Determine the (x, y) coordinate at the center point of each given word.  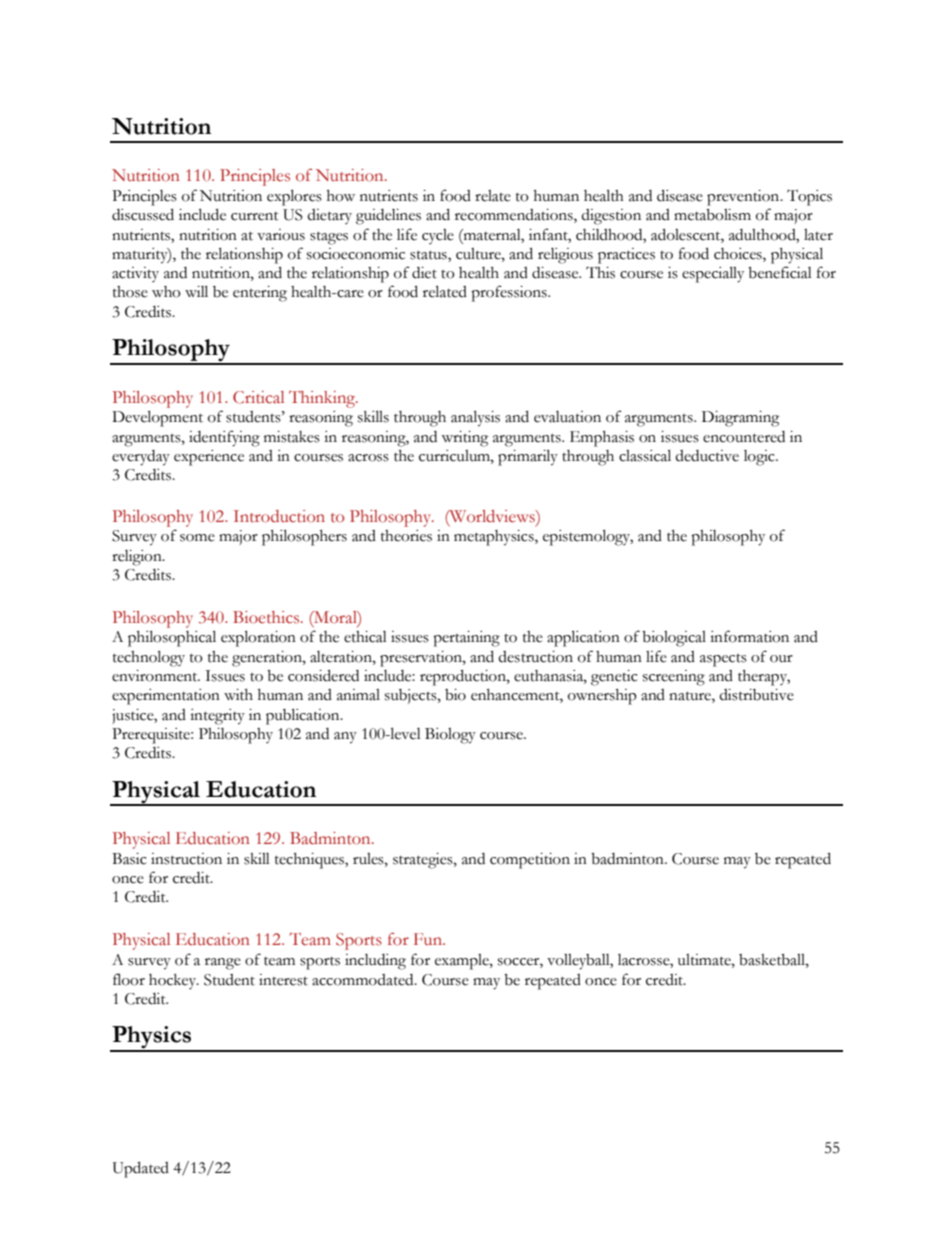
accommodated (364, 980)
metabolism (712, 215)
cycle (438, 236)
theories (406, 536)
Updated (141, 1169)
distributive (756, 695)
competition (530, 861)
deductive (707, 456)
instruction (186, 859)
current (255, 216)
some (197, 538)
